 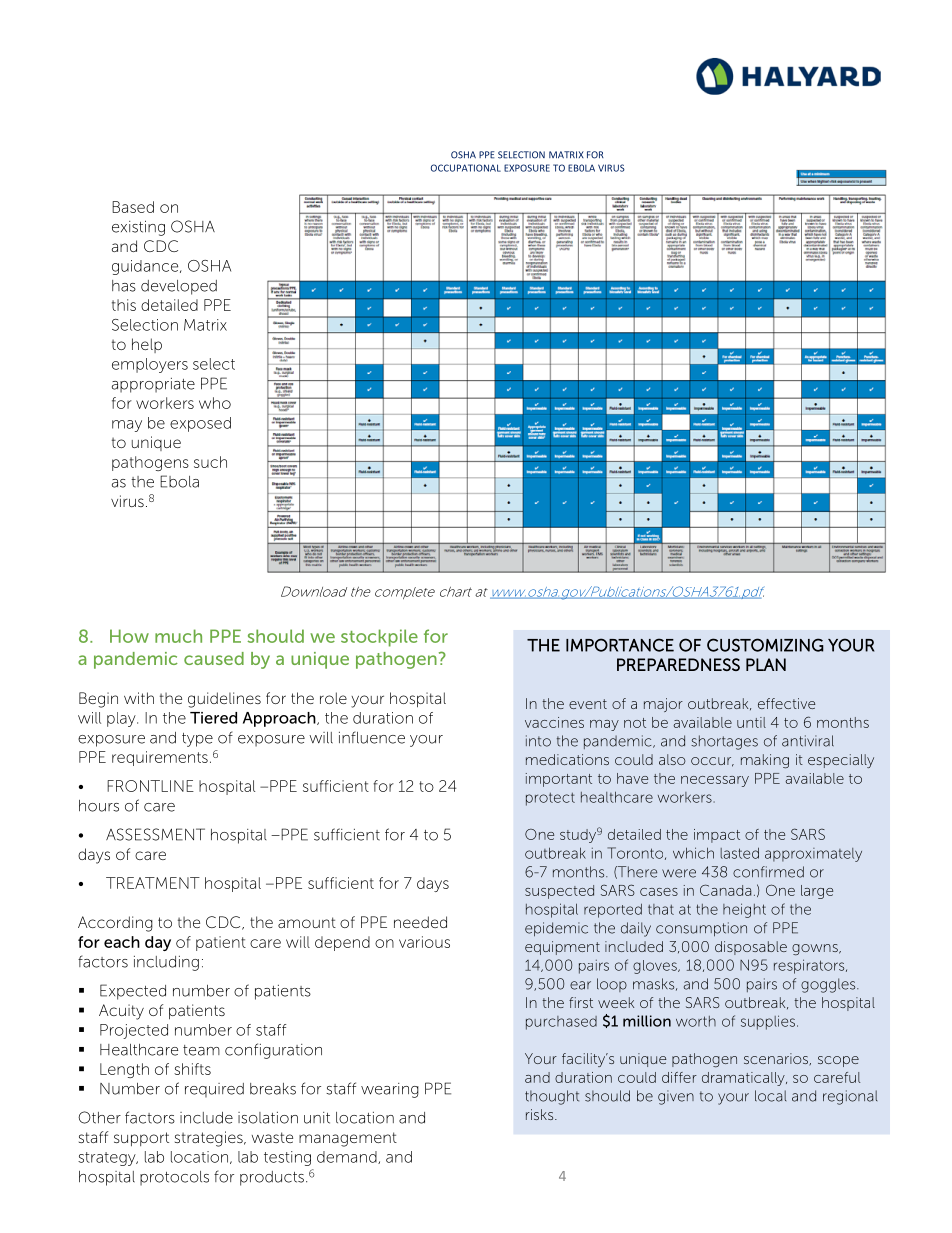 What do you see at coordinates (766, 664) in the page?
I see `PLAN` at bounding box center [766, 664].
